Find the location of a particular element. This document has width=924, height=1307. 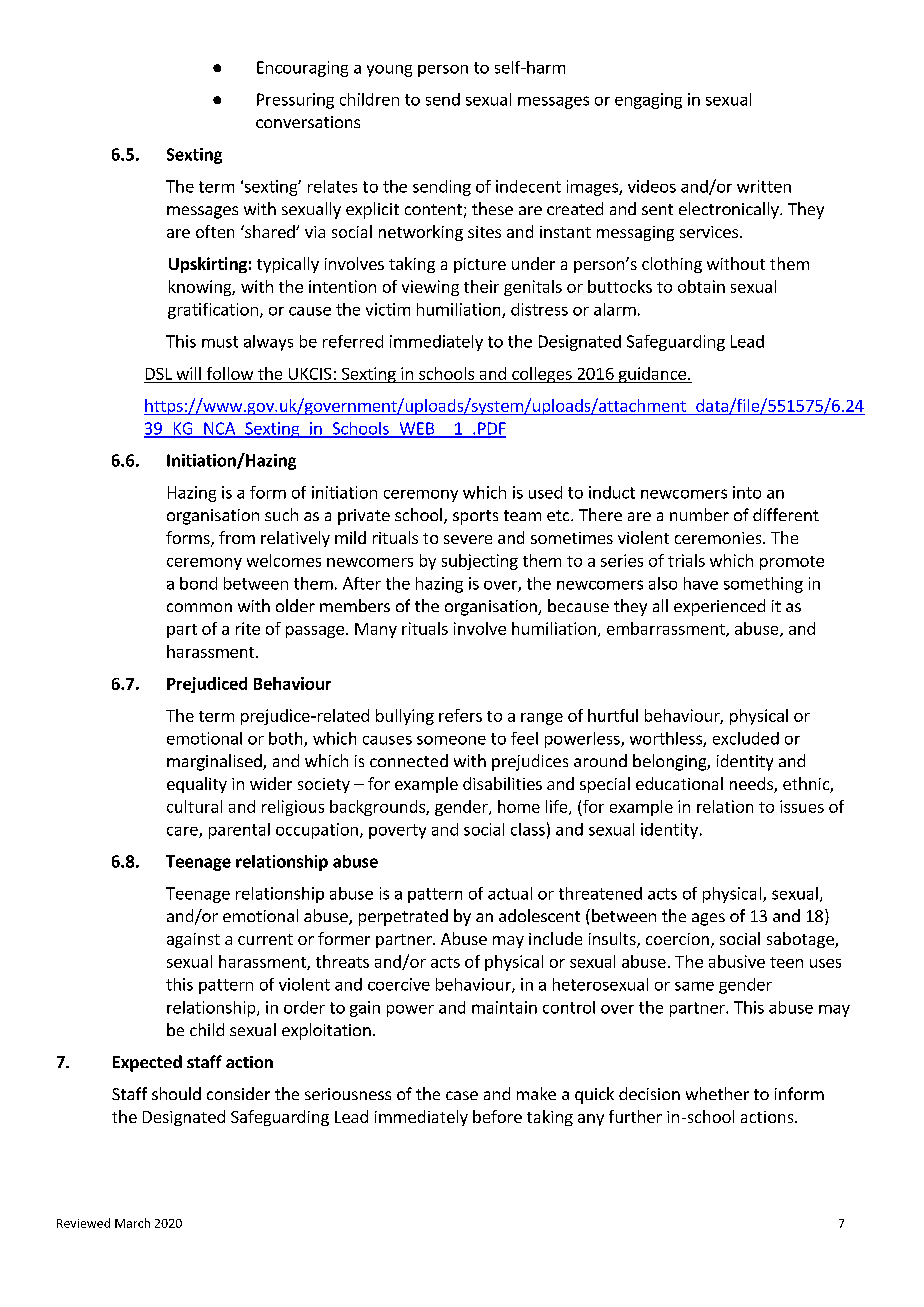

young is located at coordinates (389, 71).
